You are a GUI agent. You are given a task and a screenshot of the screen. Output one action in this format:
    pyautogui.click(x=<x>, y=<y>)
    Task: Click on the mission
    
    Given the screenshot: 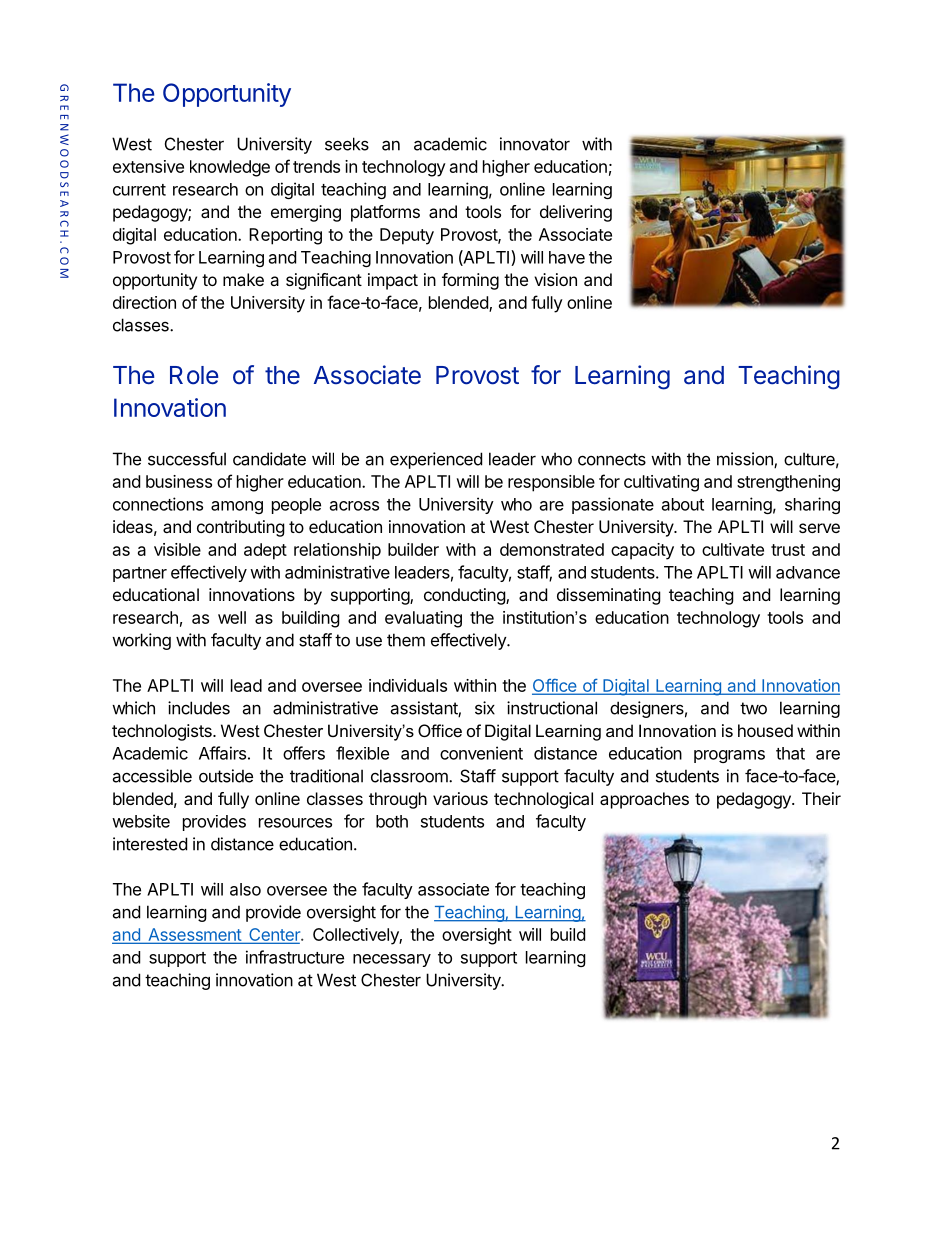 What is the action you would take?
    pyautogui.click(x=746, y=460)
